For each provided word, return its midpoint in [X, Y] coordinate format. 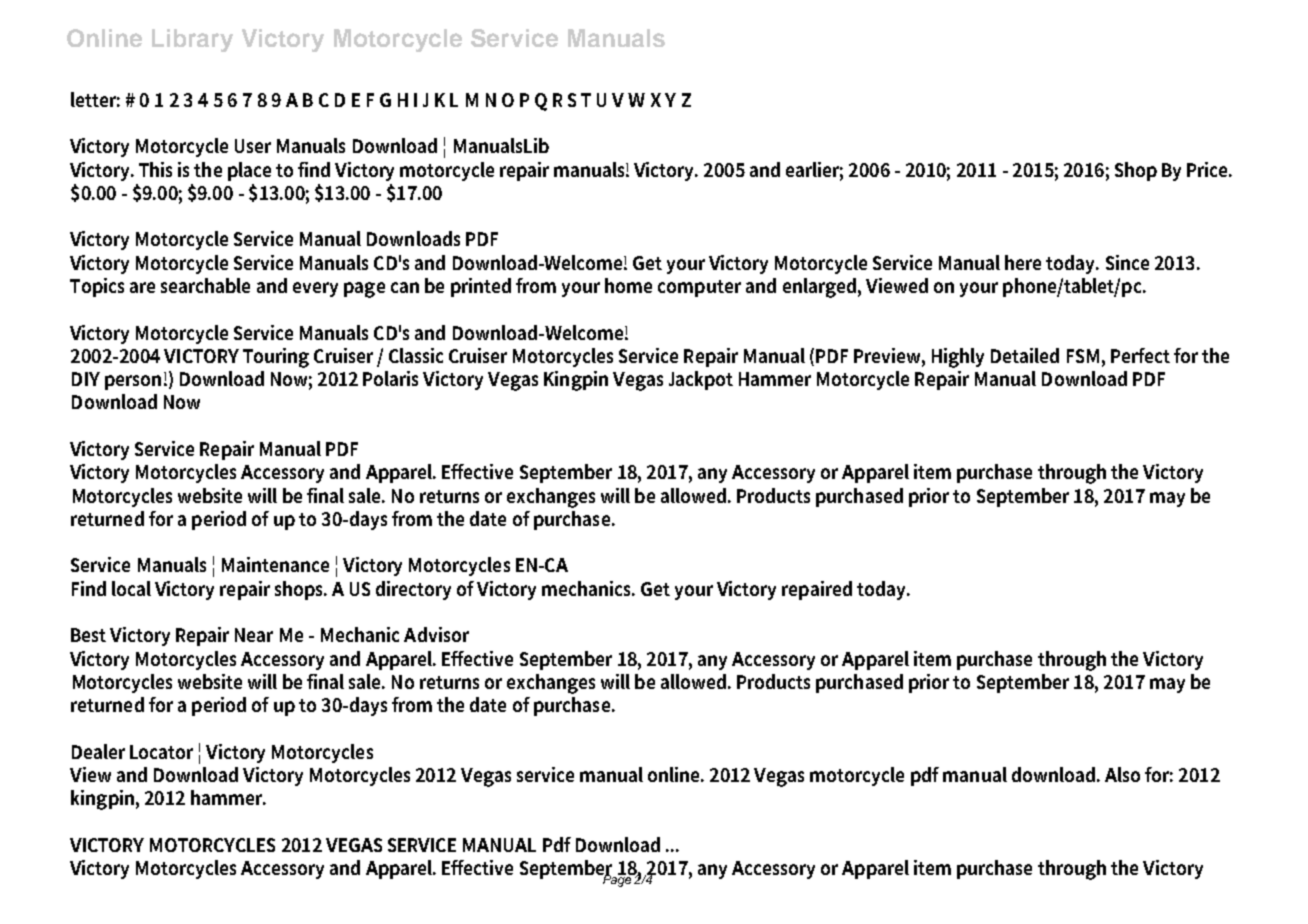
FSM [1083, 356]
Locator [161, 752]
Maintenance [275, 564]
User [253, 146]
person [133, 382]
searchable [205, 285]
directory [413, 590]
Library [192, 40]
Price [1209, 169]
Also [1122, 774]
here [1023, 262]
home [628, 285]
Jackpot [701, 380]
